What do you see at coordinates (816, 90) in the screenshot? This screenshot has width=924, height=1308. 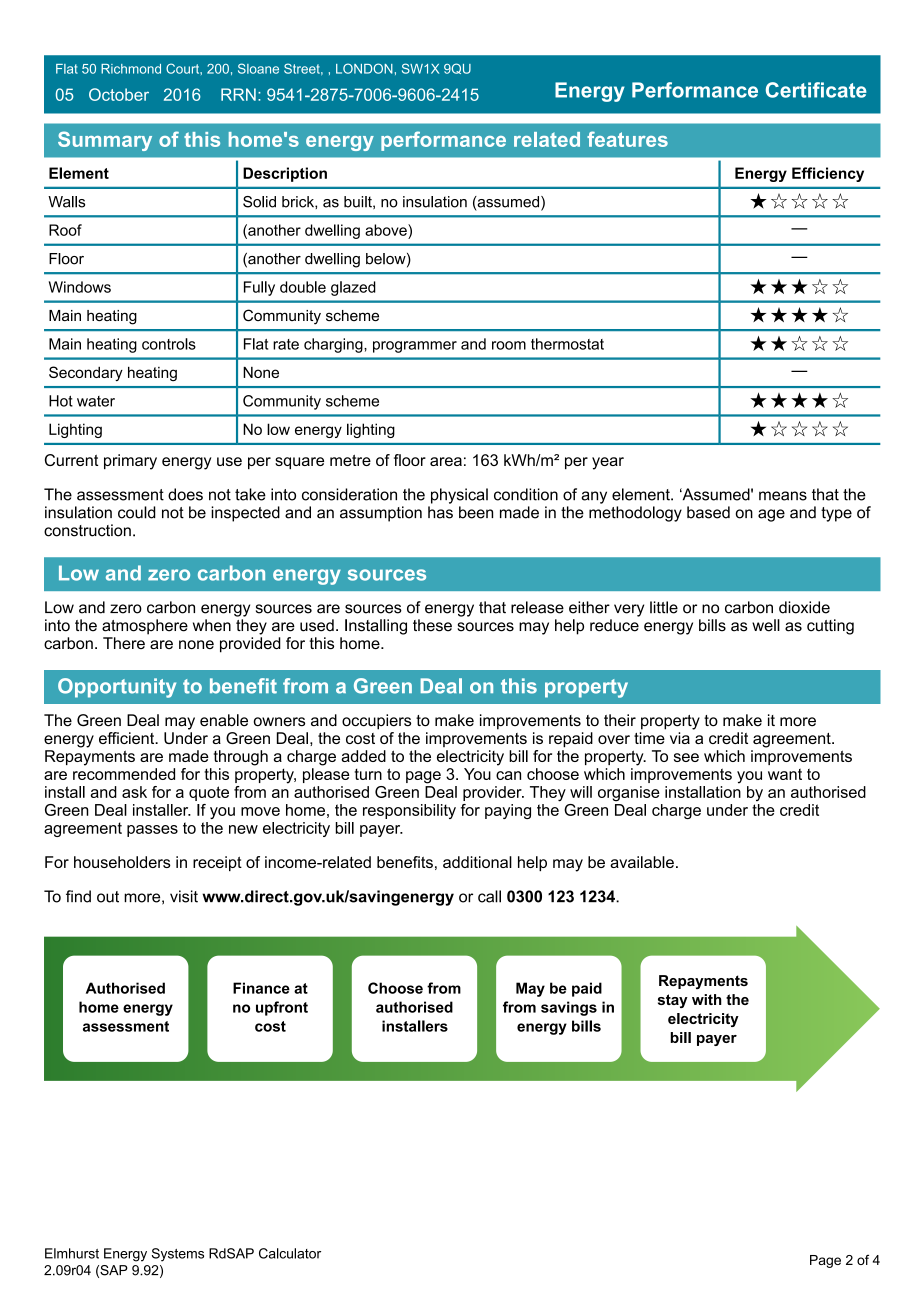 I see `Certificate` at bounding box center [816, 90].
